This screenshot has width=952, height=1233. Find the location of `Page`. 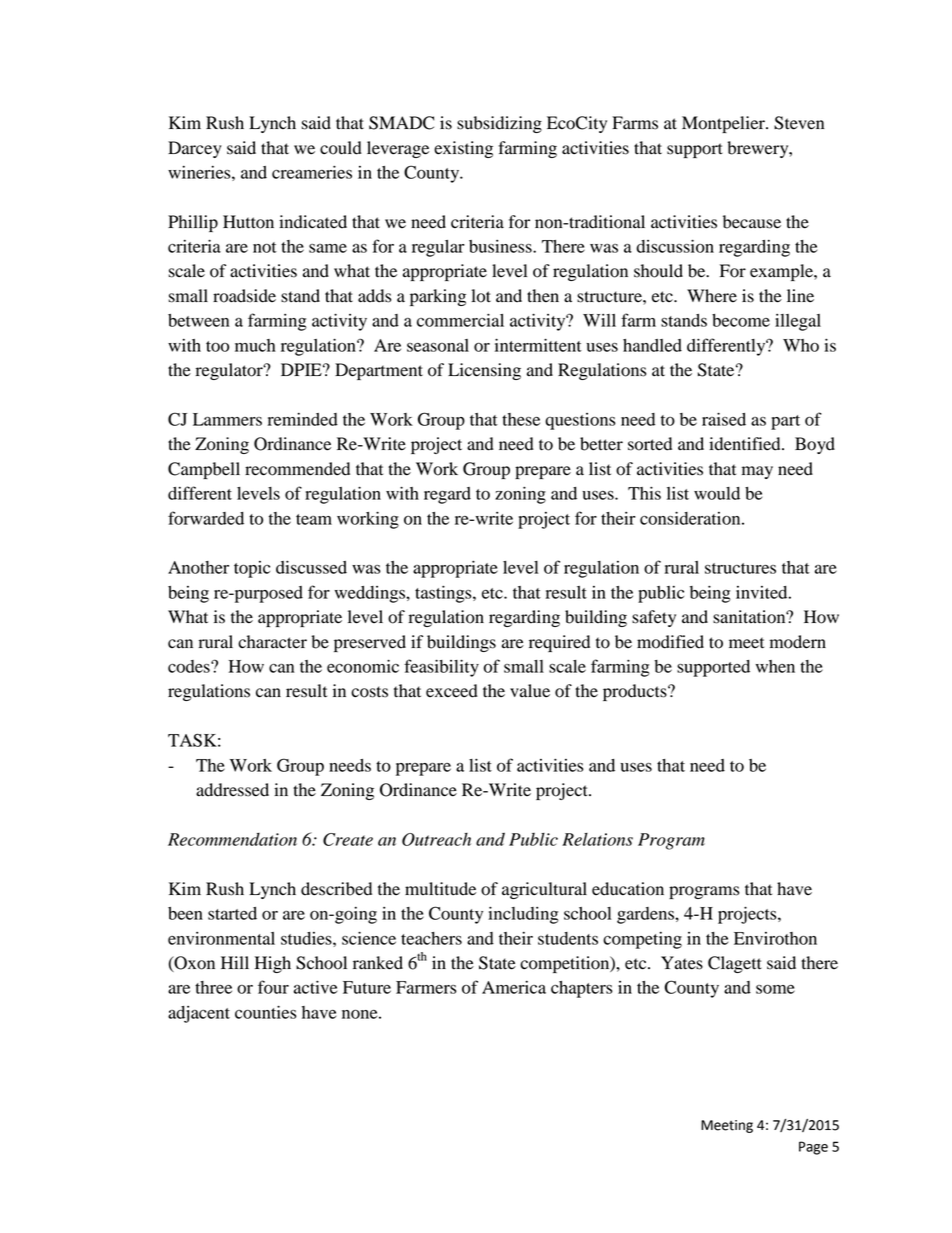

Page is located at coordinates (813, 1148).
